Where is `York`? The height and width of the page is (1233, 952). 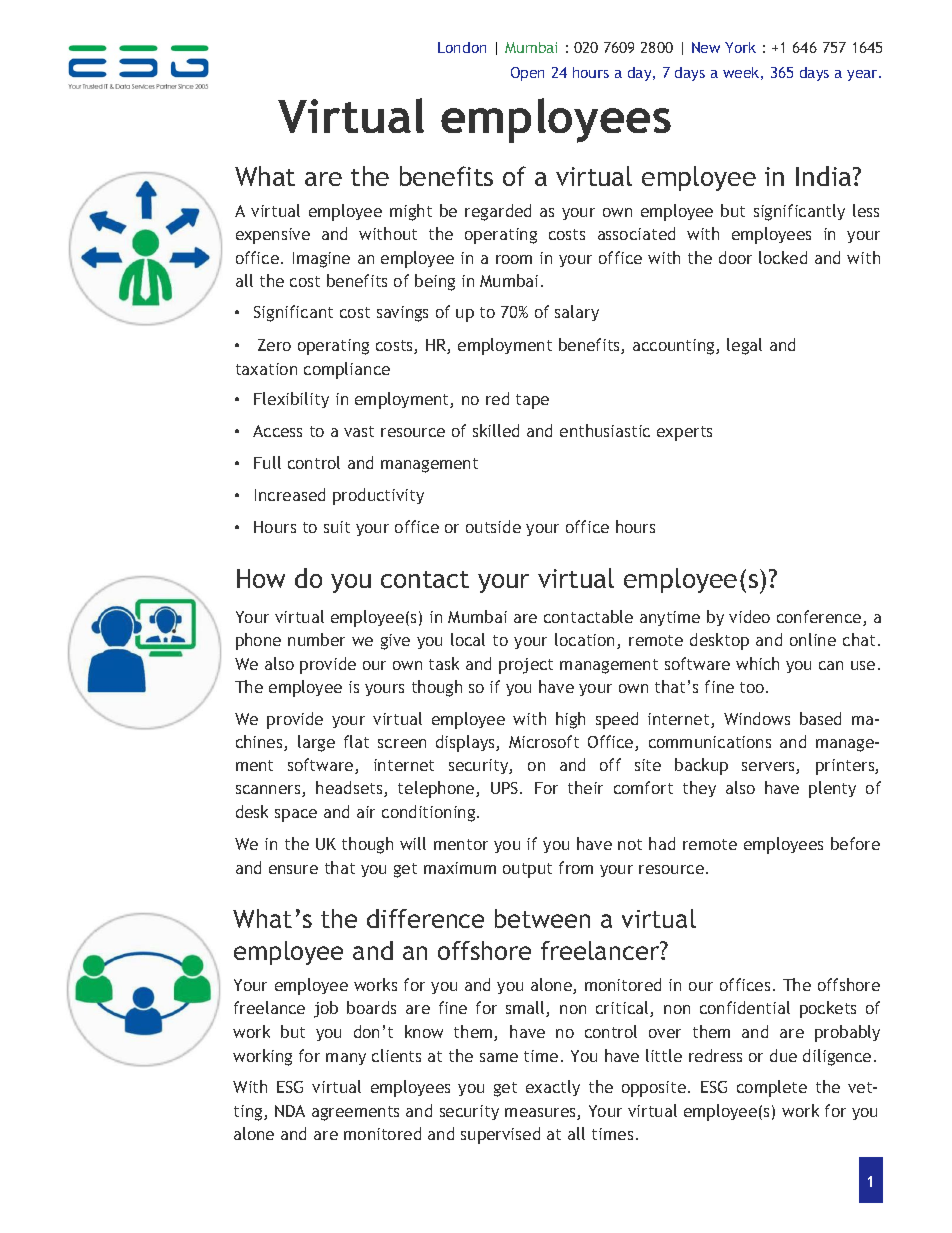
York is located at coordinates (740, 47).
